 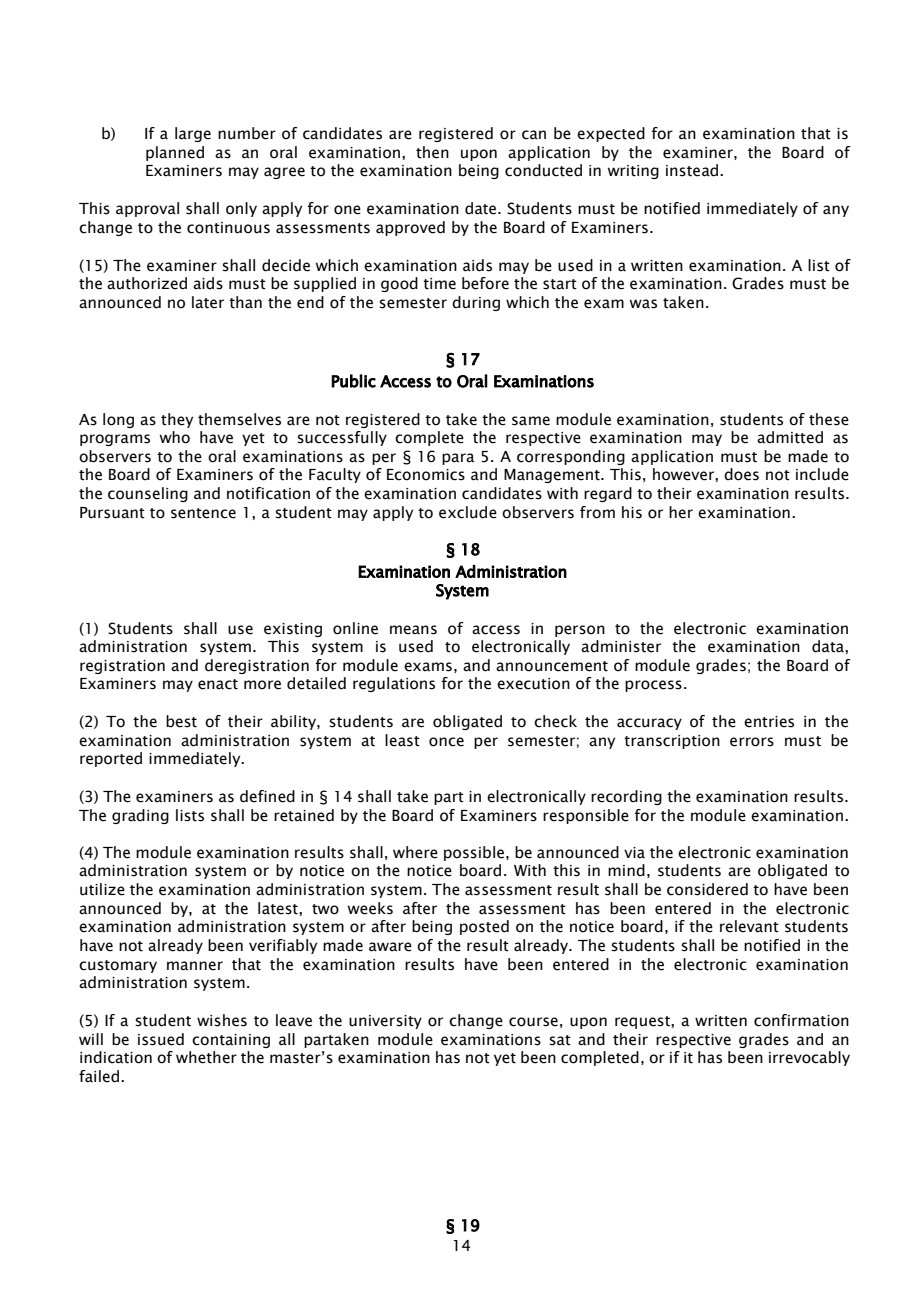 What do you see at coordinates (446, 742) in the image?
I see `once` at bounding box center [446, 742].
